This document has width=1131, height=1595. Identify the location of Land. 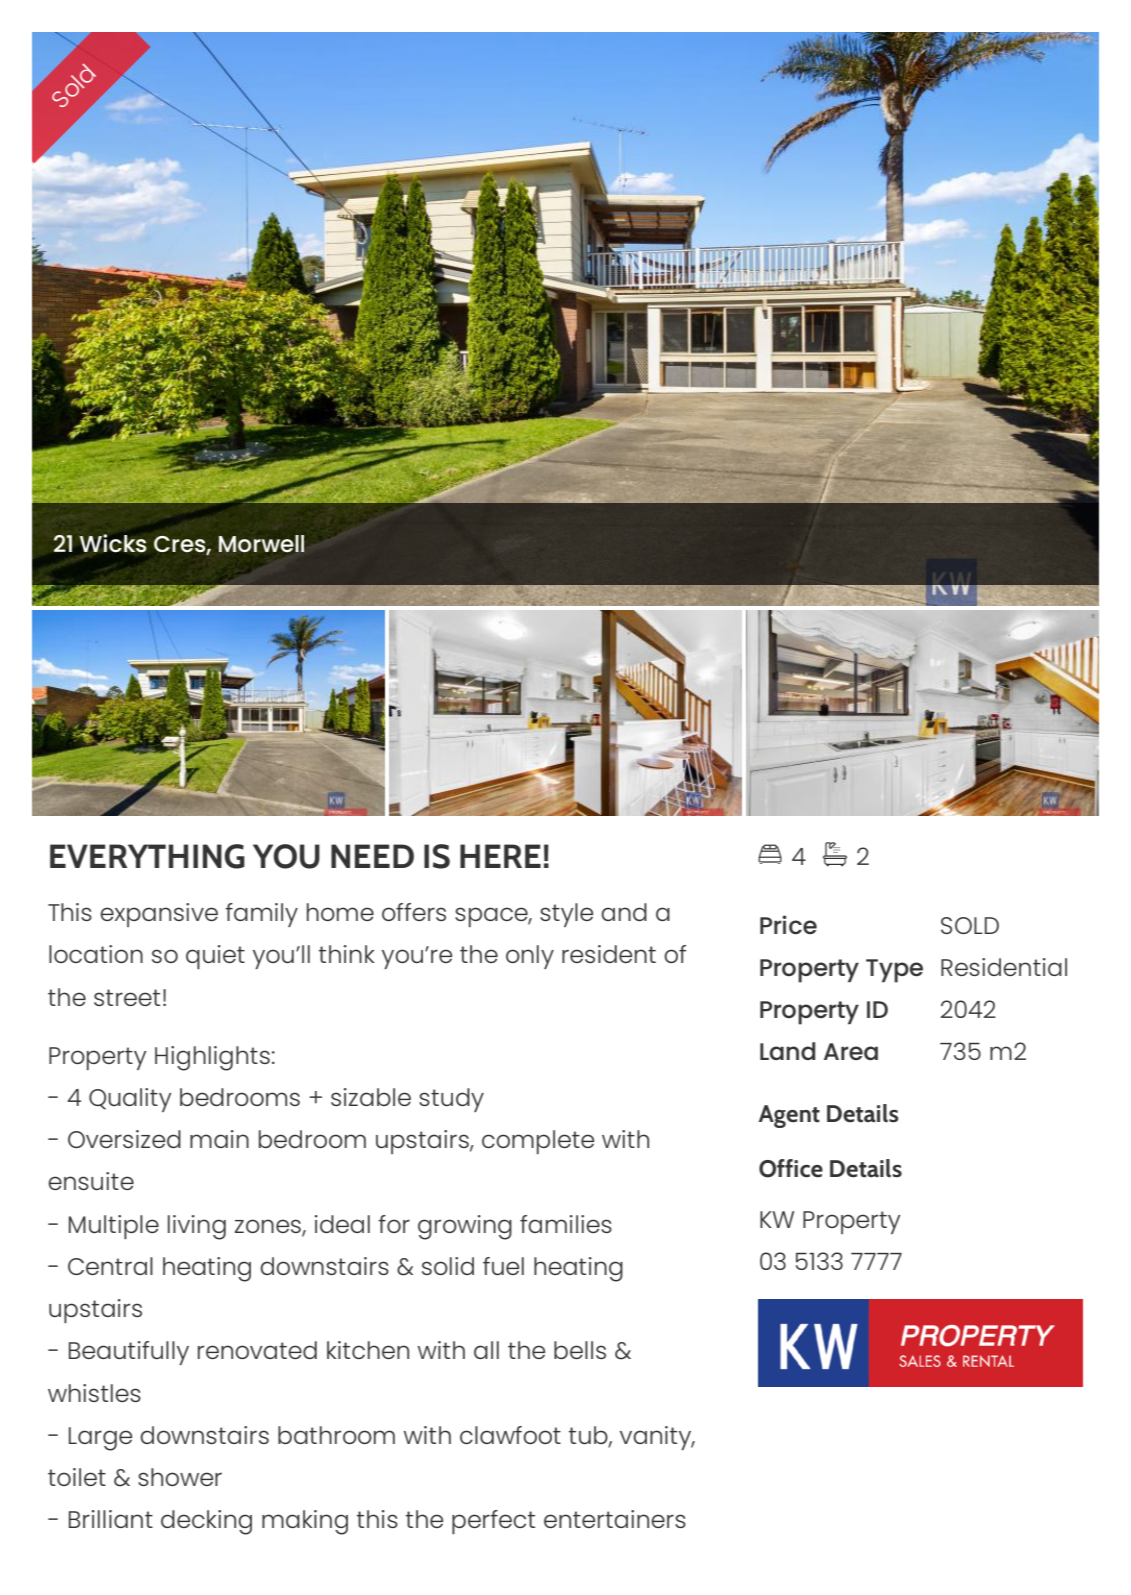
(787, 1051).
